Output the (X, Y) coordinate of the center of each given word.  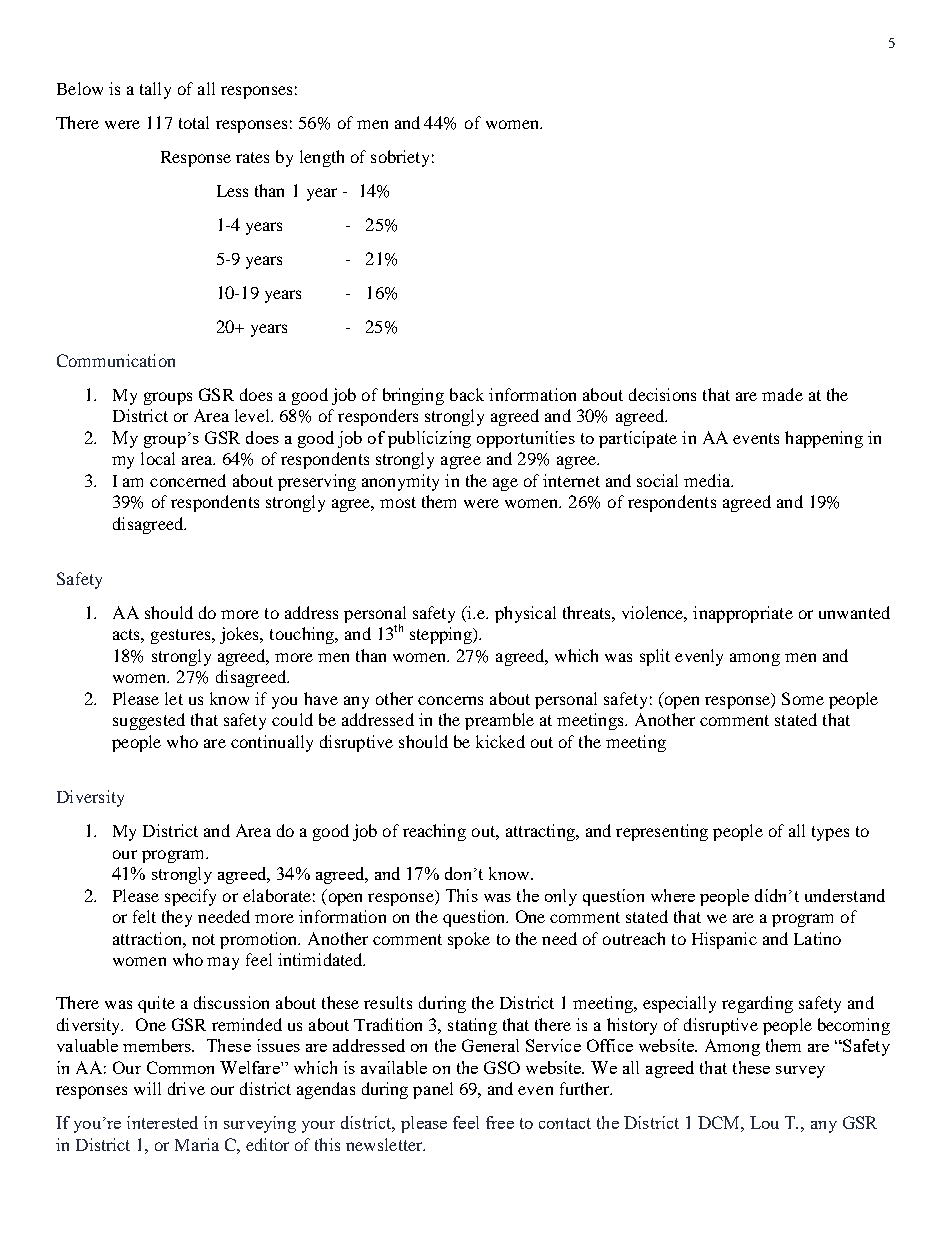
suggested (149, 721)
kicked (500, 741)
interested (162, 1122)
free (500, 1122)
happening (824, 439)
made (782, 394)
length (322, 158)
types (830, 833)
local (158, 458)
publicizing (429, 439)
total (194, 122)
